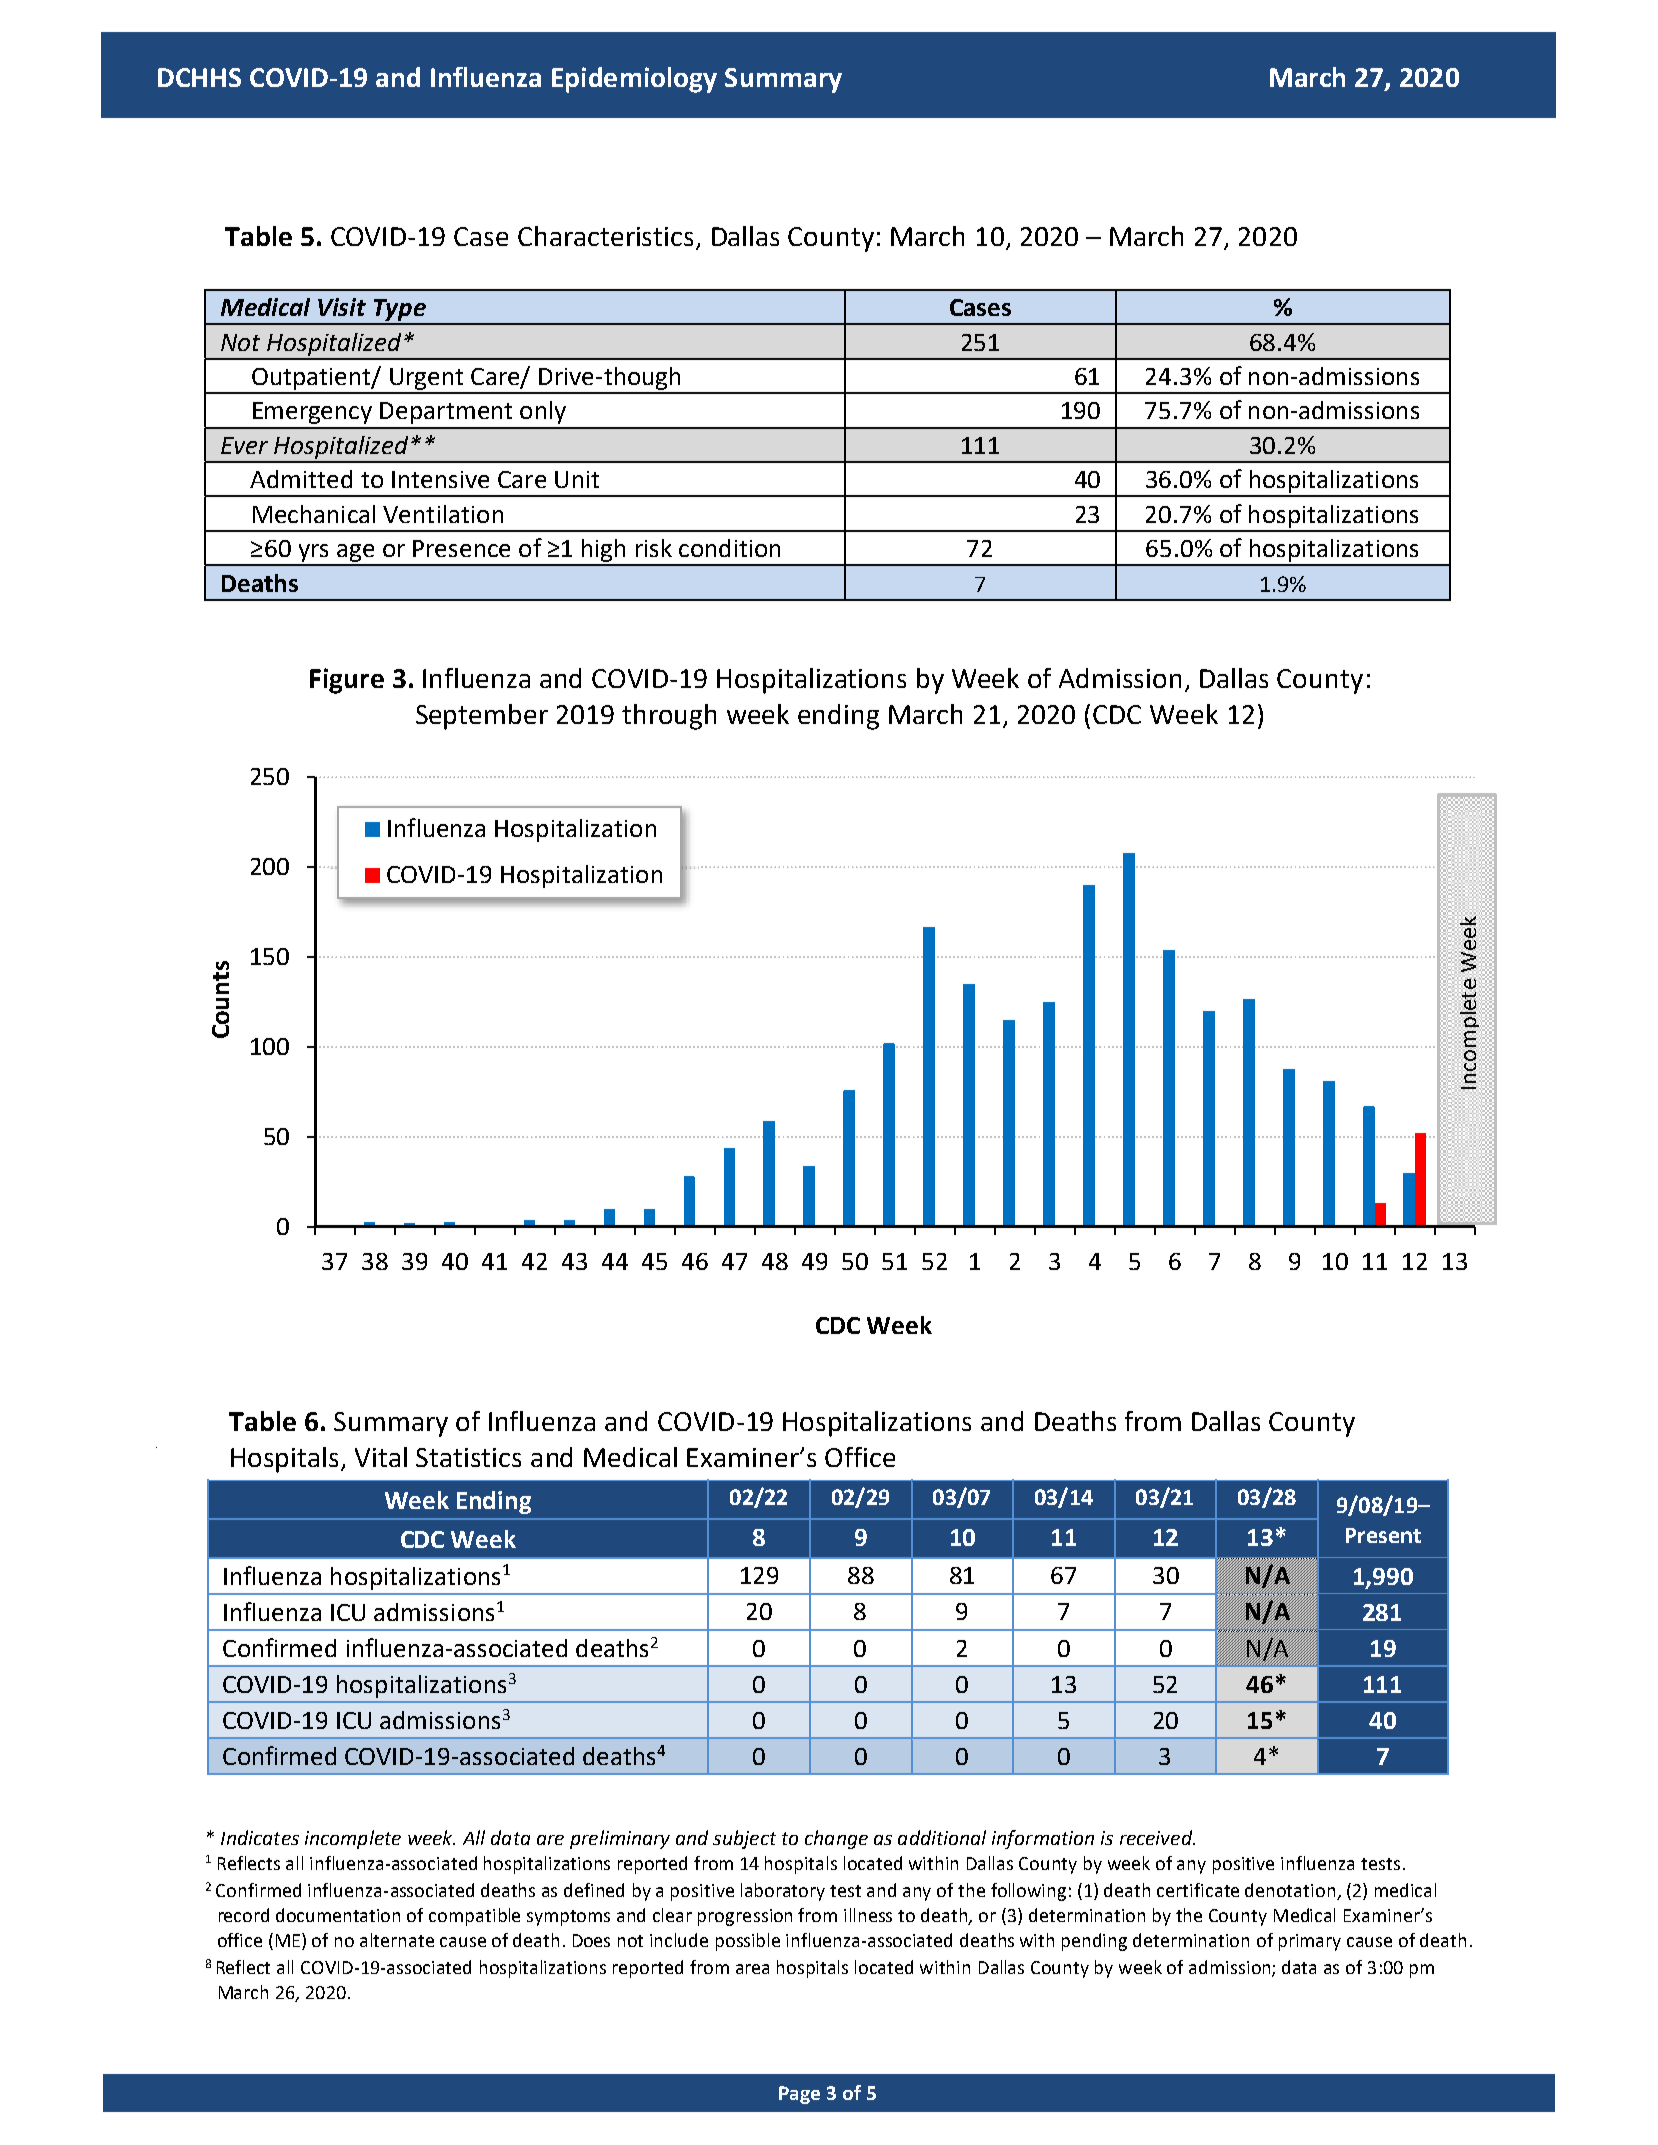 This page has width=1658, height=2145. Describe the element at coordinates (836, 1839) in the page. I see `change` at that location.
